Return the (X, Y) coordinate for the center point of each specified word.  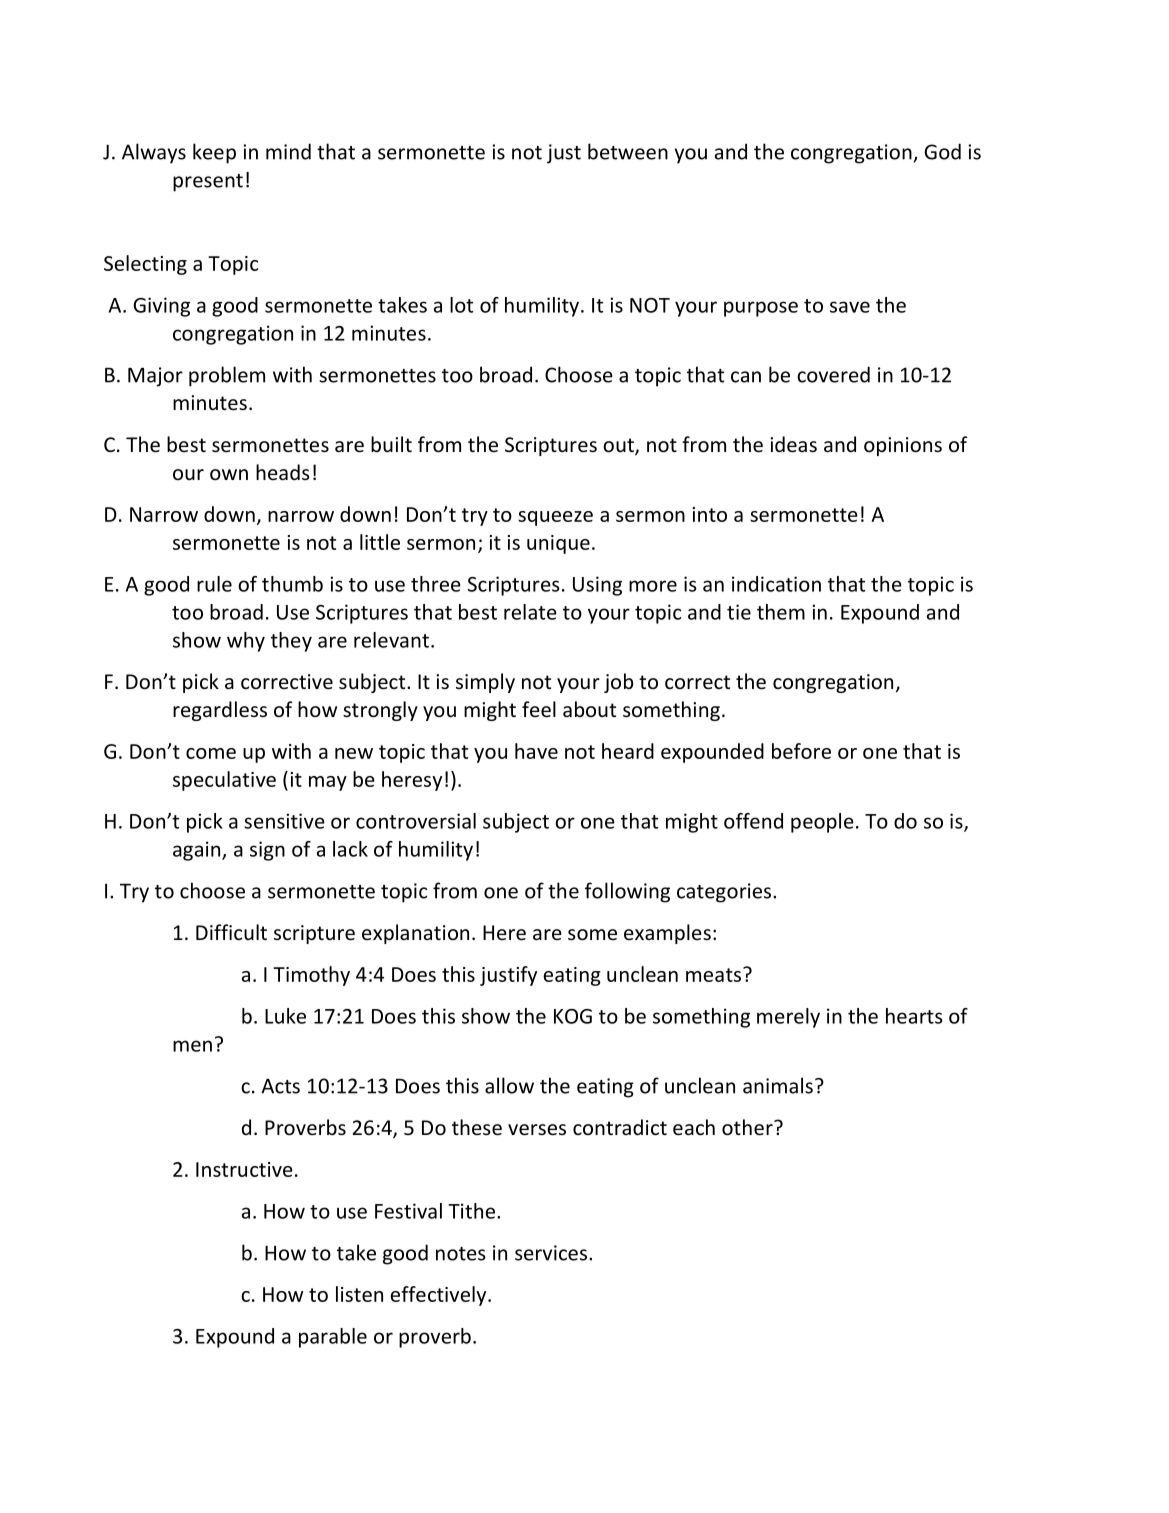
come (211, 753)
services (551, 1253)
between (628, 151)
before (801, 751)
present (208, 183)
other (748, 1127)
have (536, 751)
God (942, 151)
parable (333, 1338)
